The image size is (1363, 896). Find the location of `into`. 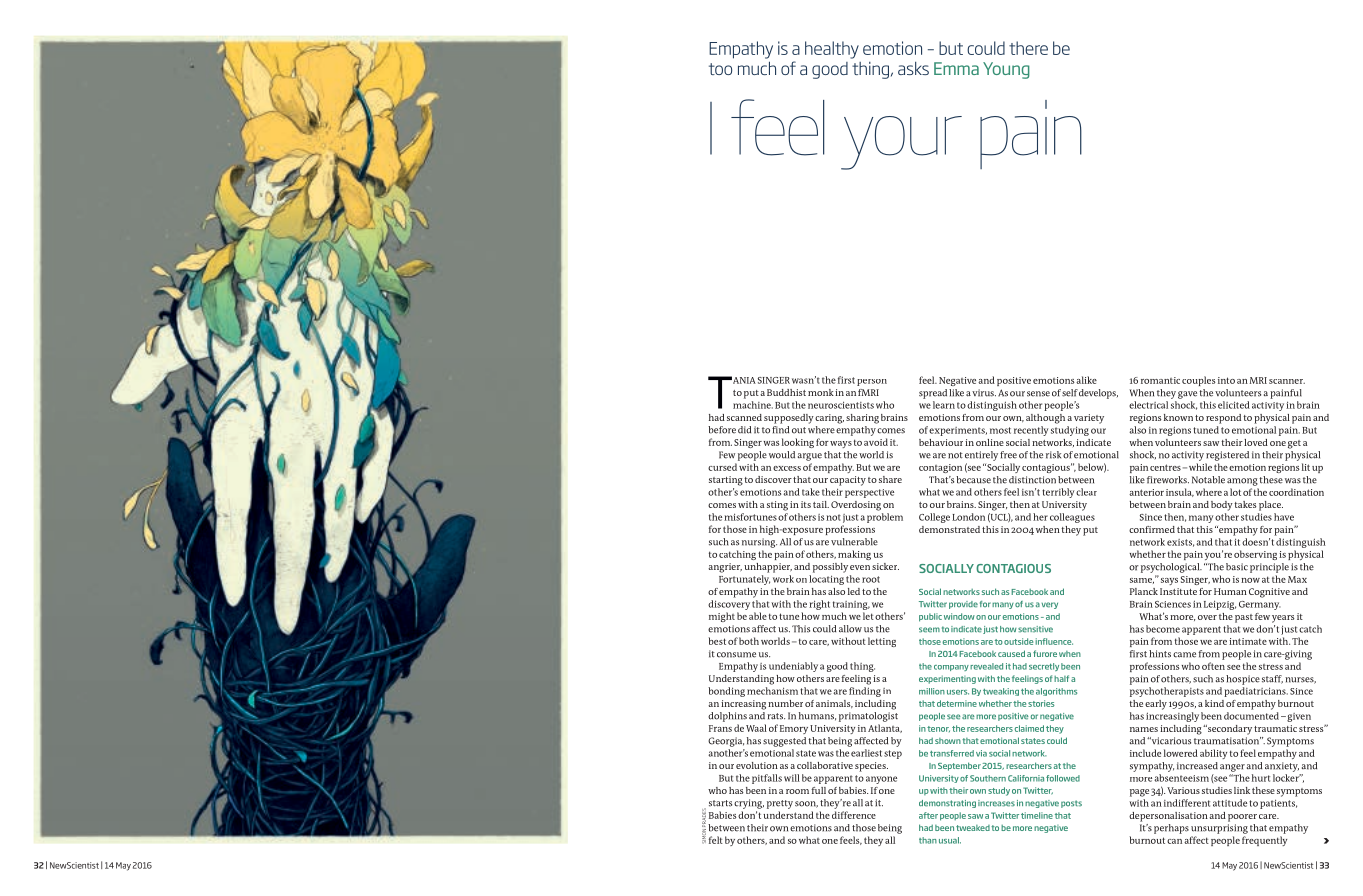

into is located at coordinates (1226, 380).
